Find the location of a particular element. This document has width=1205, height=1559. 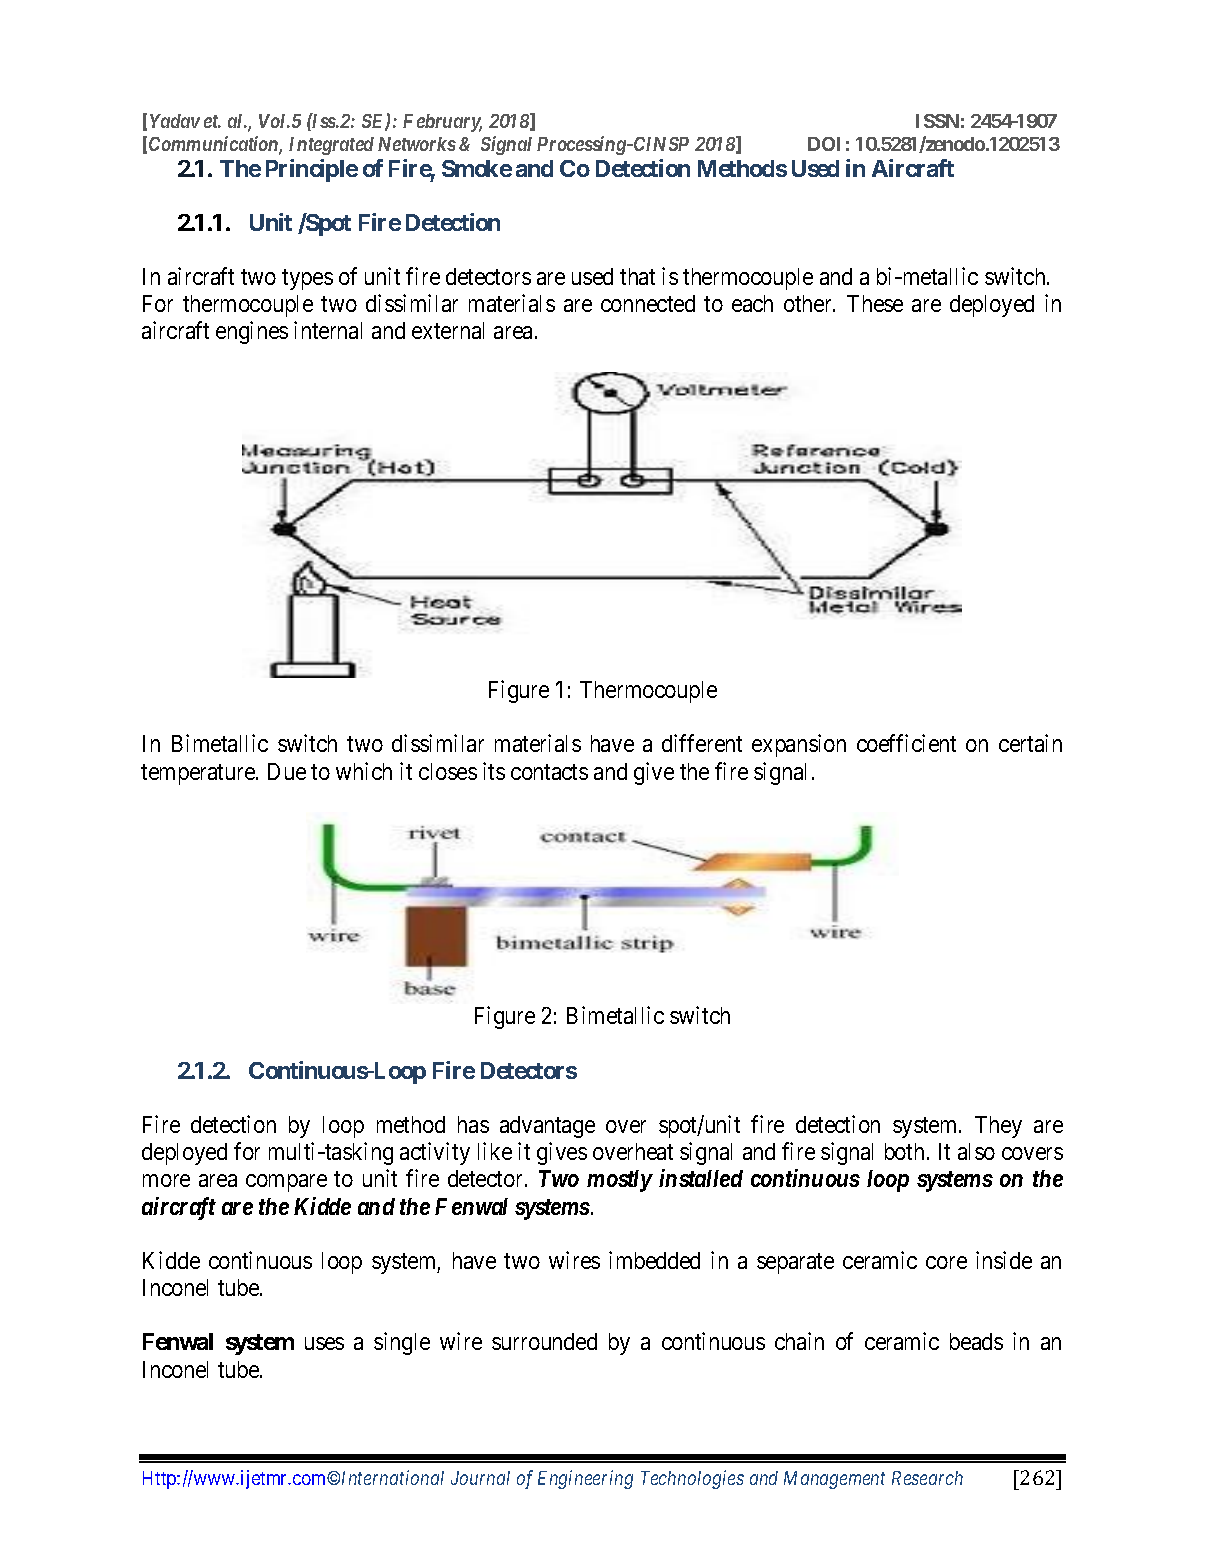

that is located at coordinates (637, 276).
